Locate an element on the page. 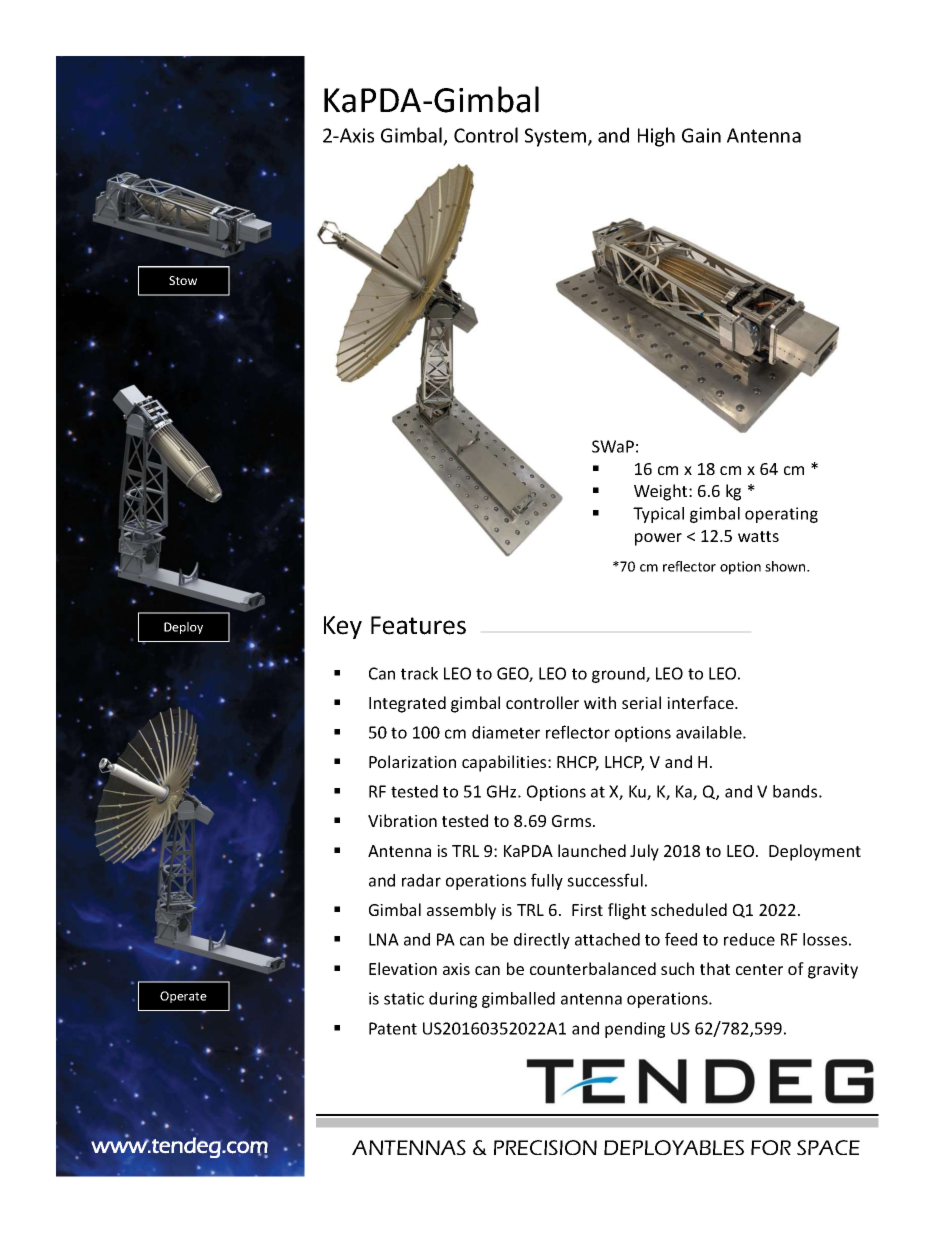  fully is located at coordinates (547, 881).
